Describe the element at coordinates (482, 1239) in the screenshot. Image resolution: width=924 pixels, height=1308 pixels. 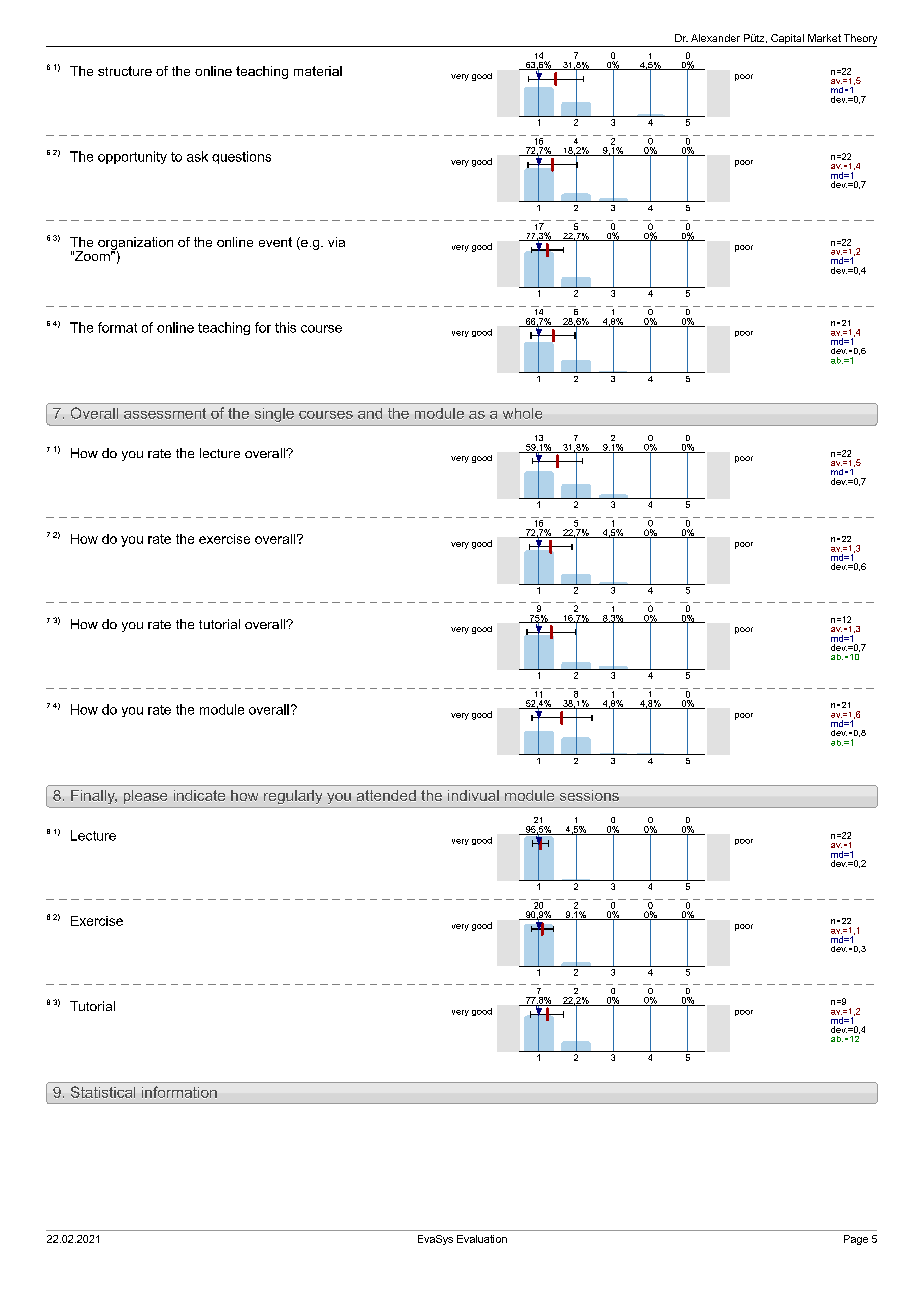
I see `Evaluation` at that location.
